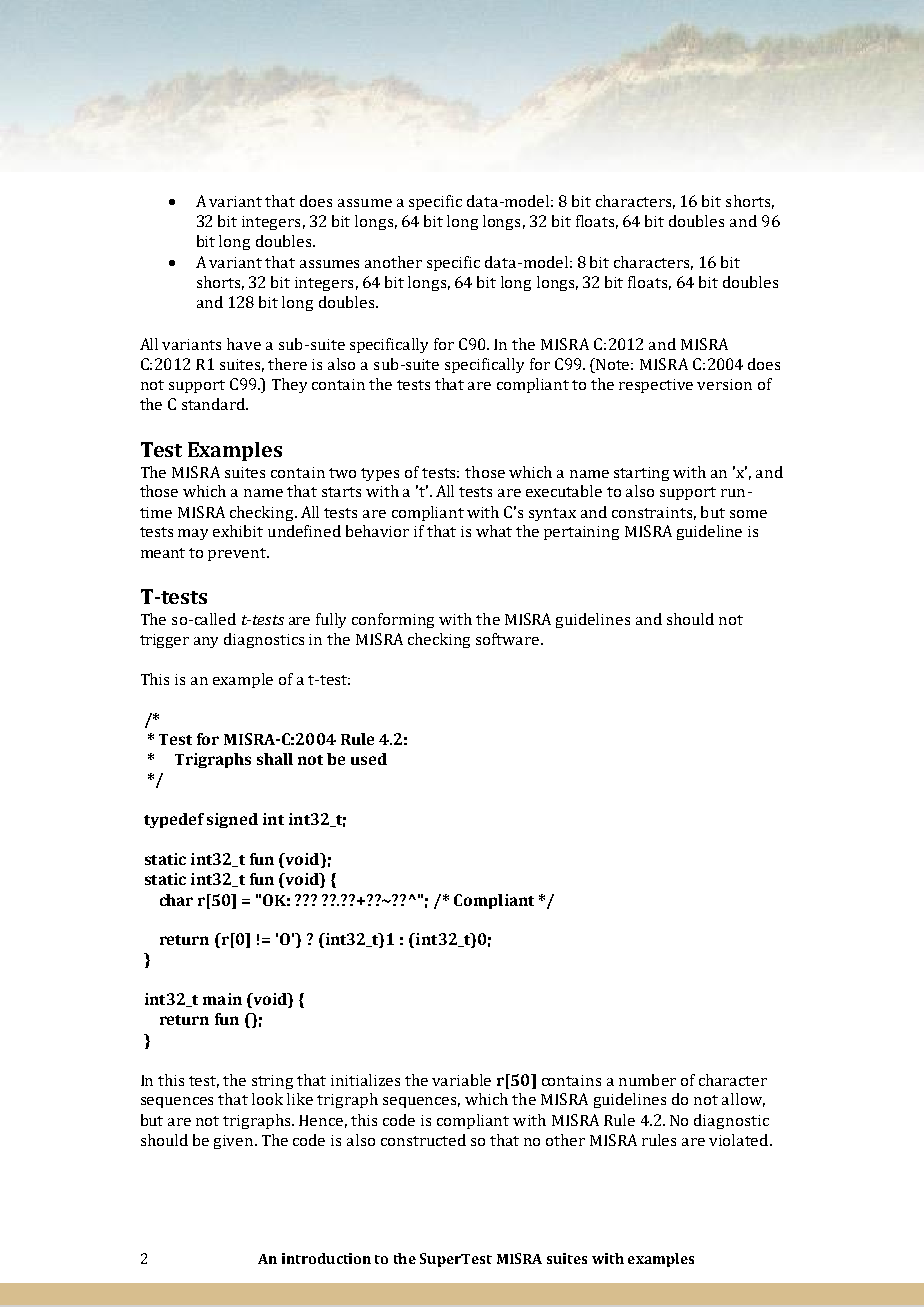  What do you see at coordinates (656, 386) in the screenshot?
I see `respective` at bounding box center [656, 386].
